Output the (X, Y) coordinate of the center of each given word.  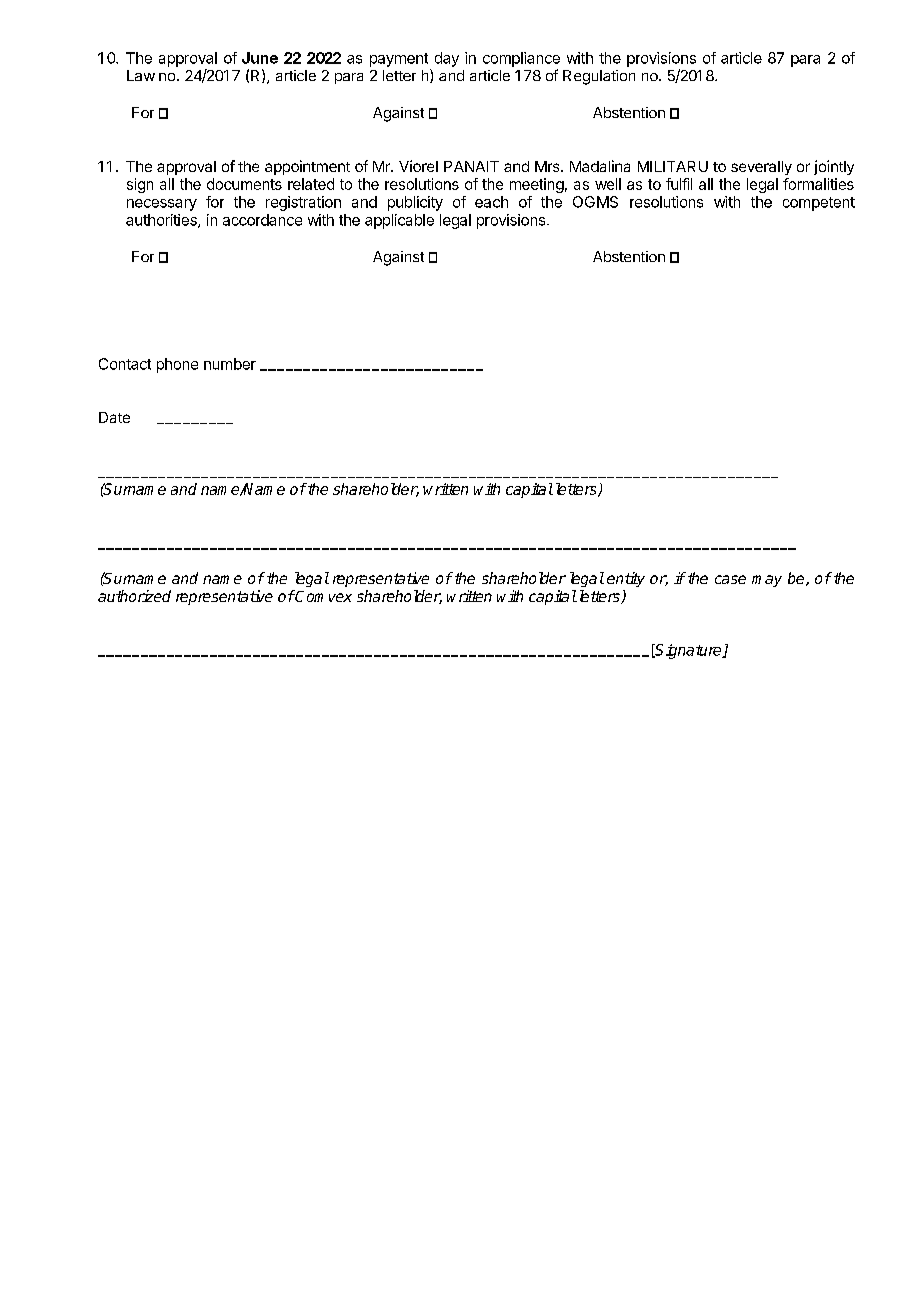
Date (114, 417)
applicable (399, 221)
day (447, 59)
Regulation (599, 77)
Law (141, 75)
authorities (162, 221)
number (230, 364)
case (730, 579)
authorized (134, 596)
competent (819, 204)
